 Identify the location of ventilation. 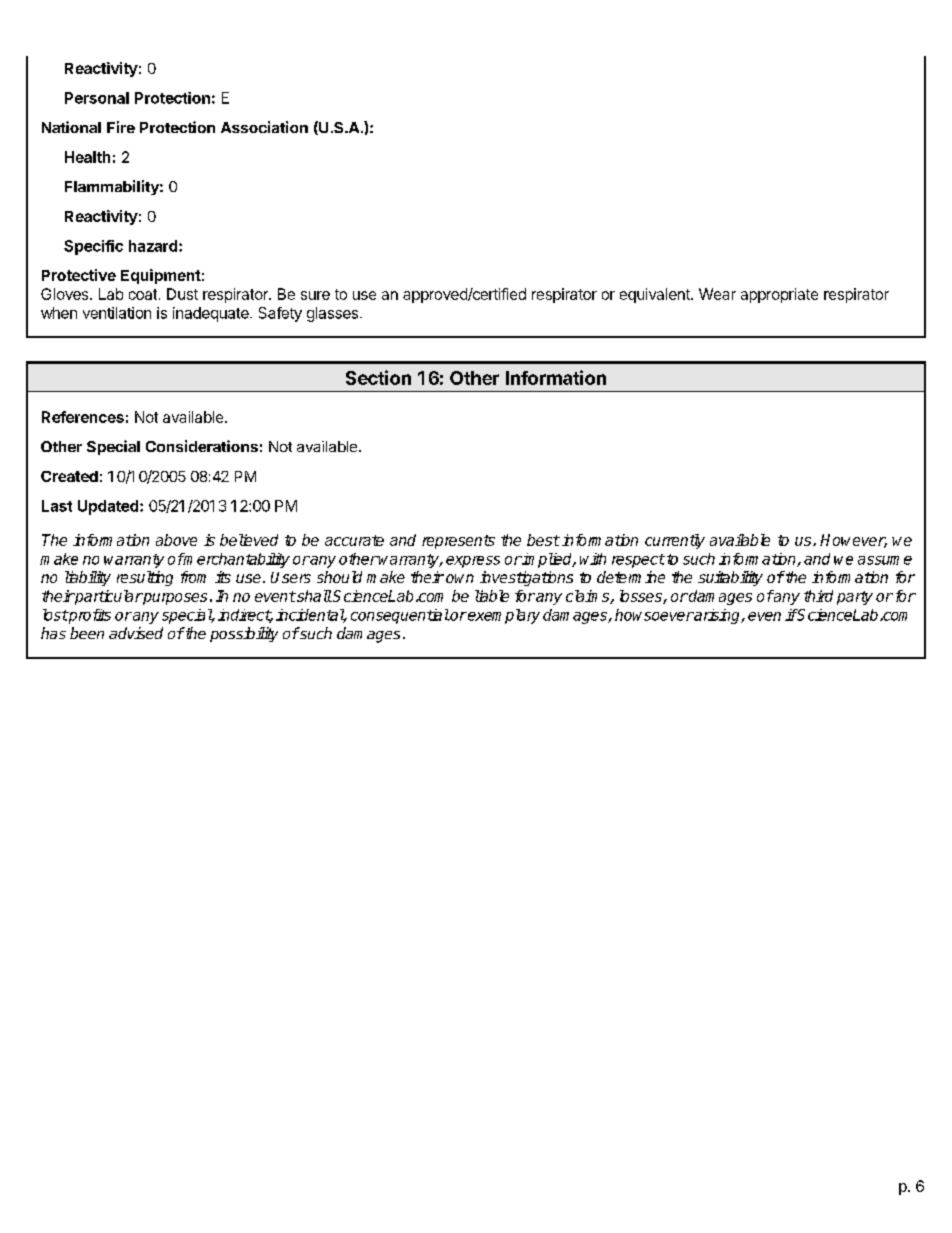
(117, 313).
